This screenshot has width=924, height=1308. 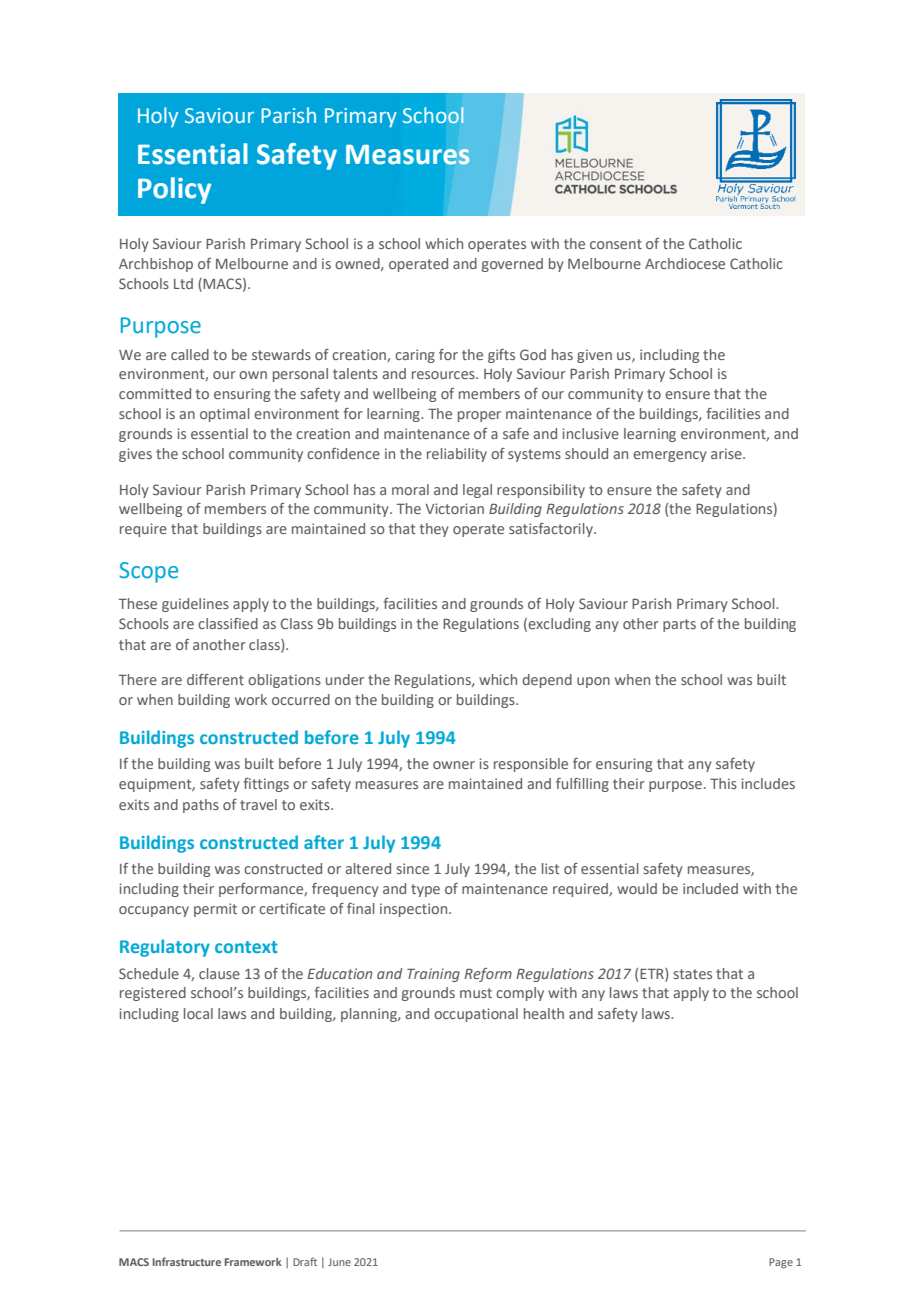 I want to click on included, so click(x=710, y=888).
